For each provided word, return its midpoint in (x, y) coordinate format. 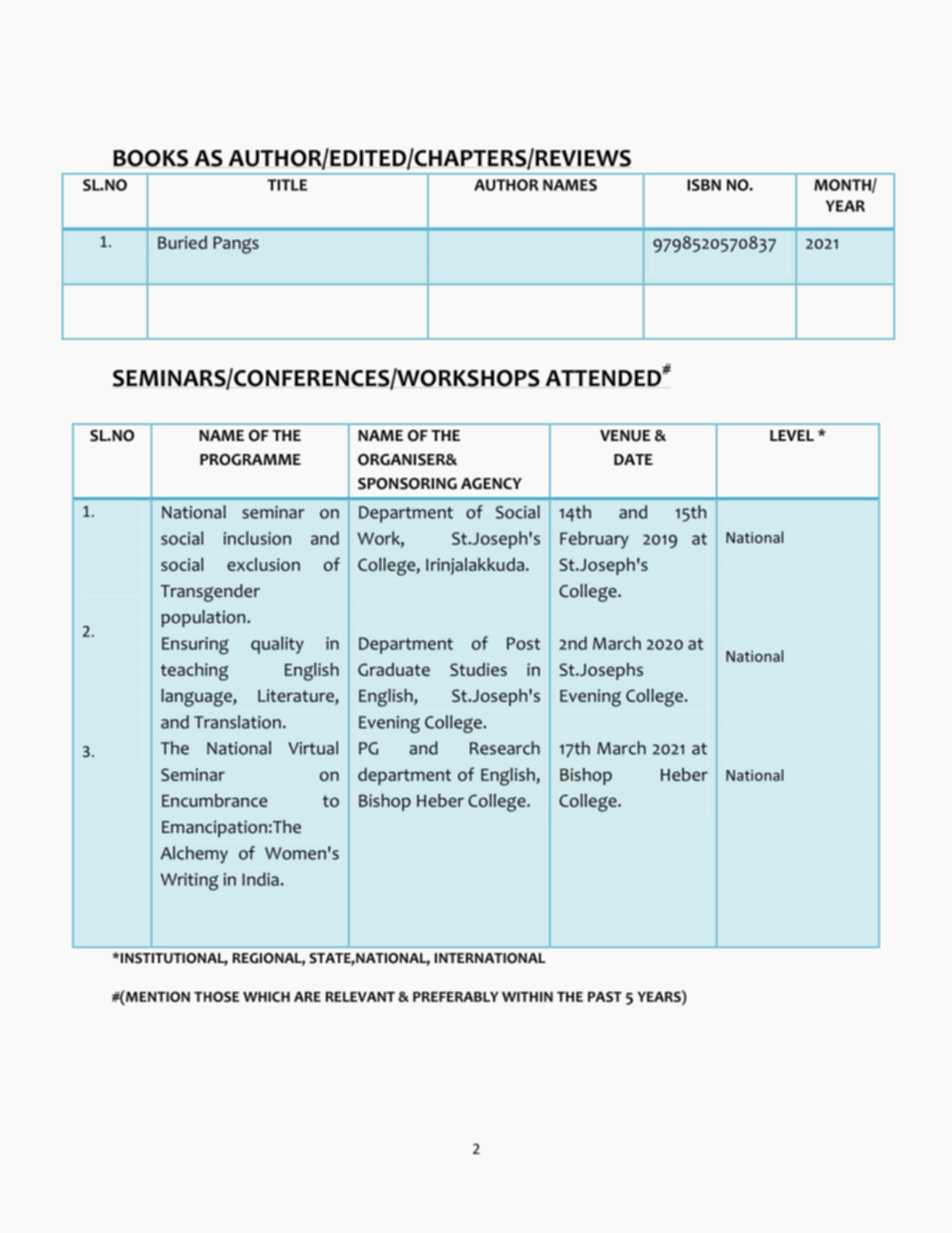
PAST (605, 996)
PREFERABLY (456, 997)
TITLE (287, 185)
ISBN (704, 185)
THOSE (216, 996)
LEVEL (792, 435)
